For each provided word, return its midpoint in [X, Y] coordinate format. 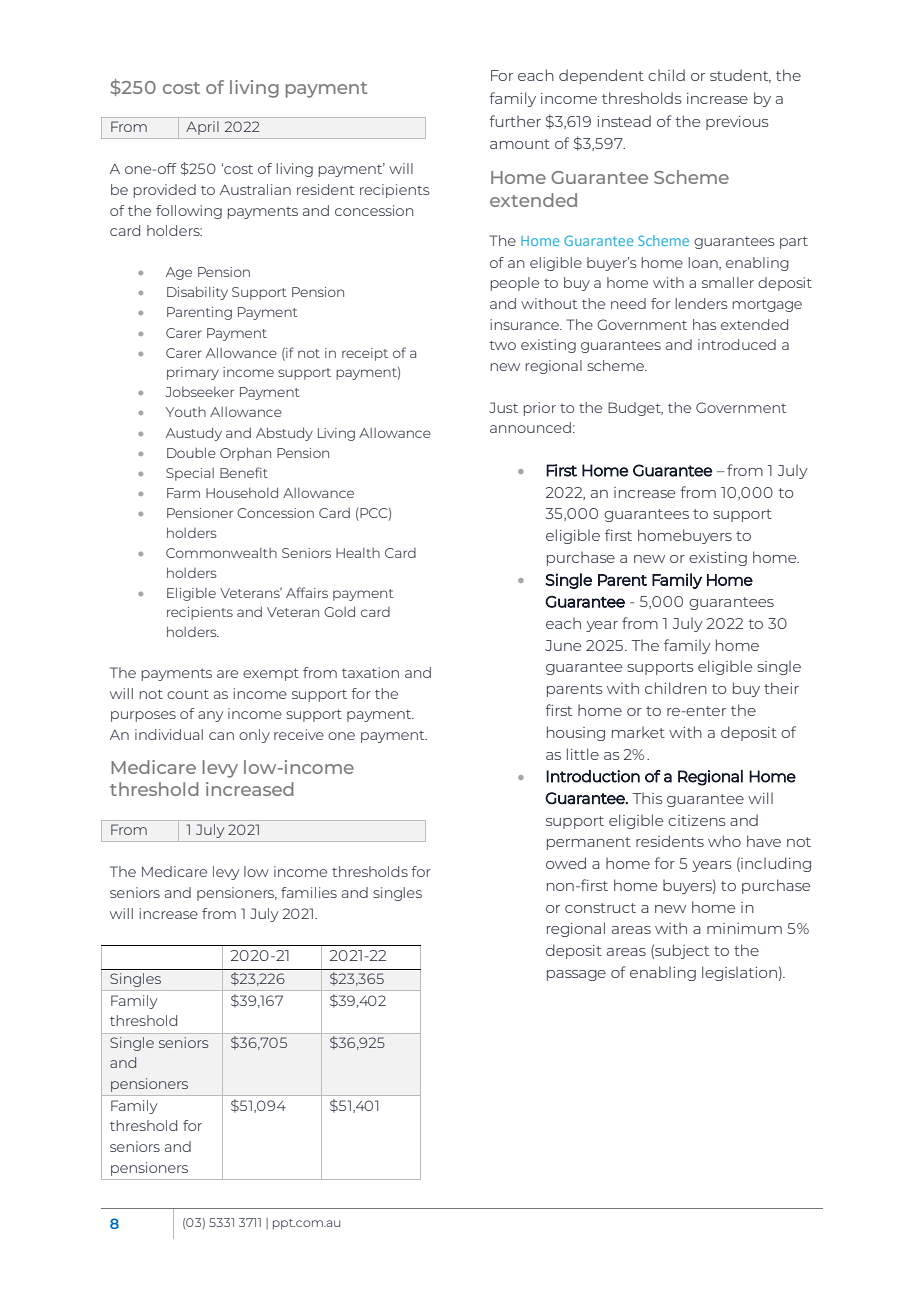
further [515, 121]
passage [576, 975]
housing [576, 733]
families [309, 892]
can [221, 736]
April [202, 128]
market [638, 732]
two [502, 345]
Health [358, 553]
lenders [702, 303]
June [563, 645]
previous [737, 123]
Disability [197, 293]
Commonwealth [221, 553]
